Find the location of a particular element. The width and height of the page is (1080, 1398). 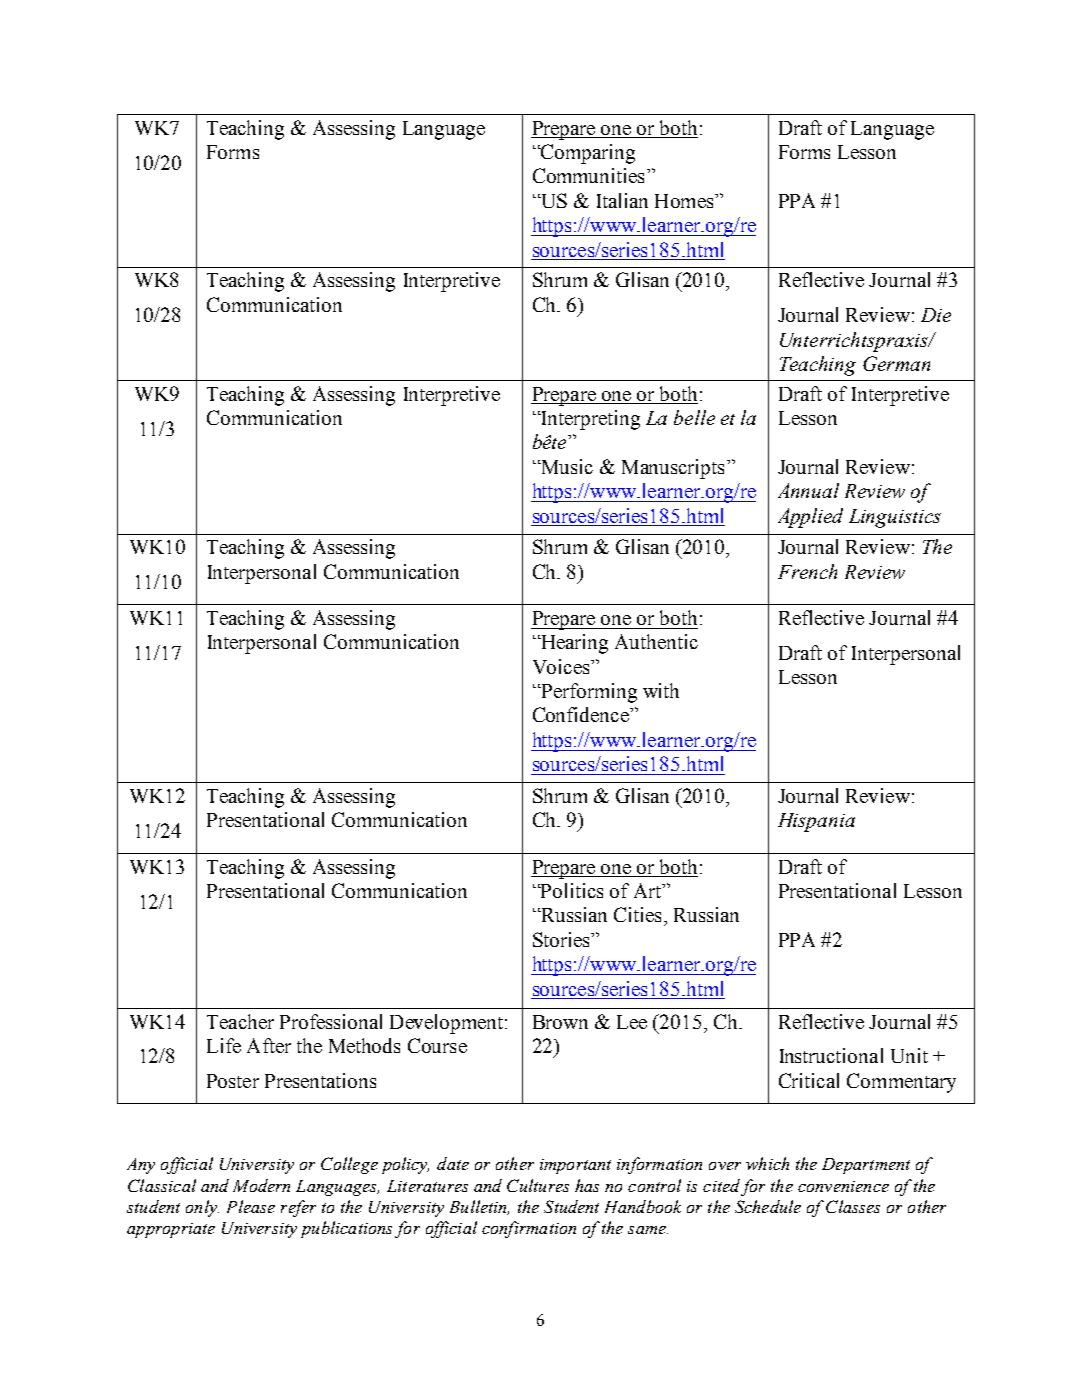

Comparing is located at coordinates (587, 154).
